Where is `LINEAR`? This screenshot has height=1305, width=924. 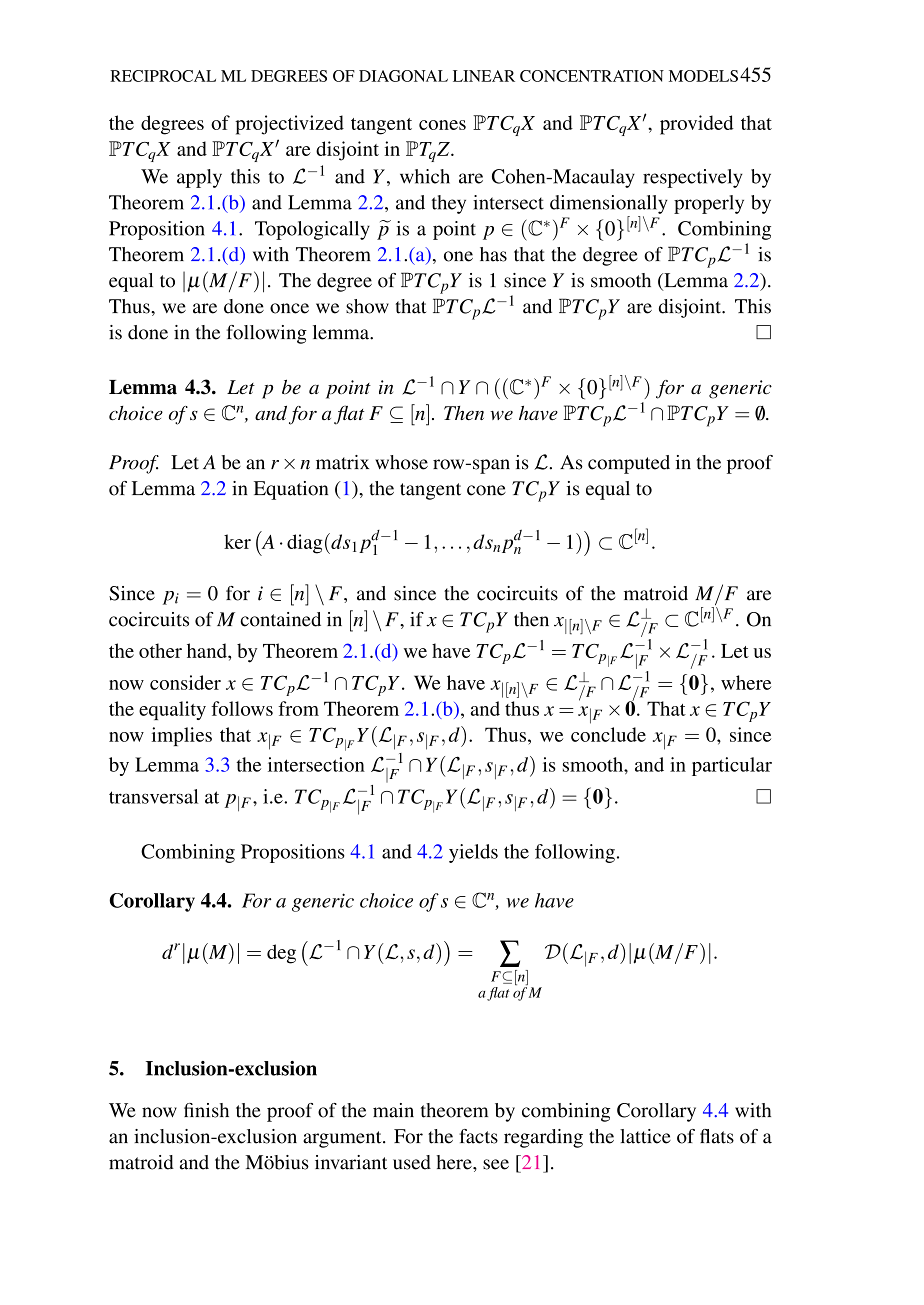
LINEAR is located at coordinates (484, 76).
